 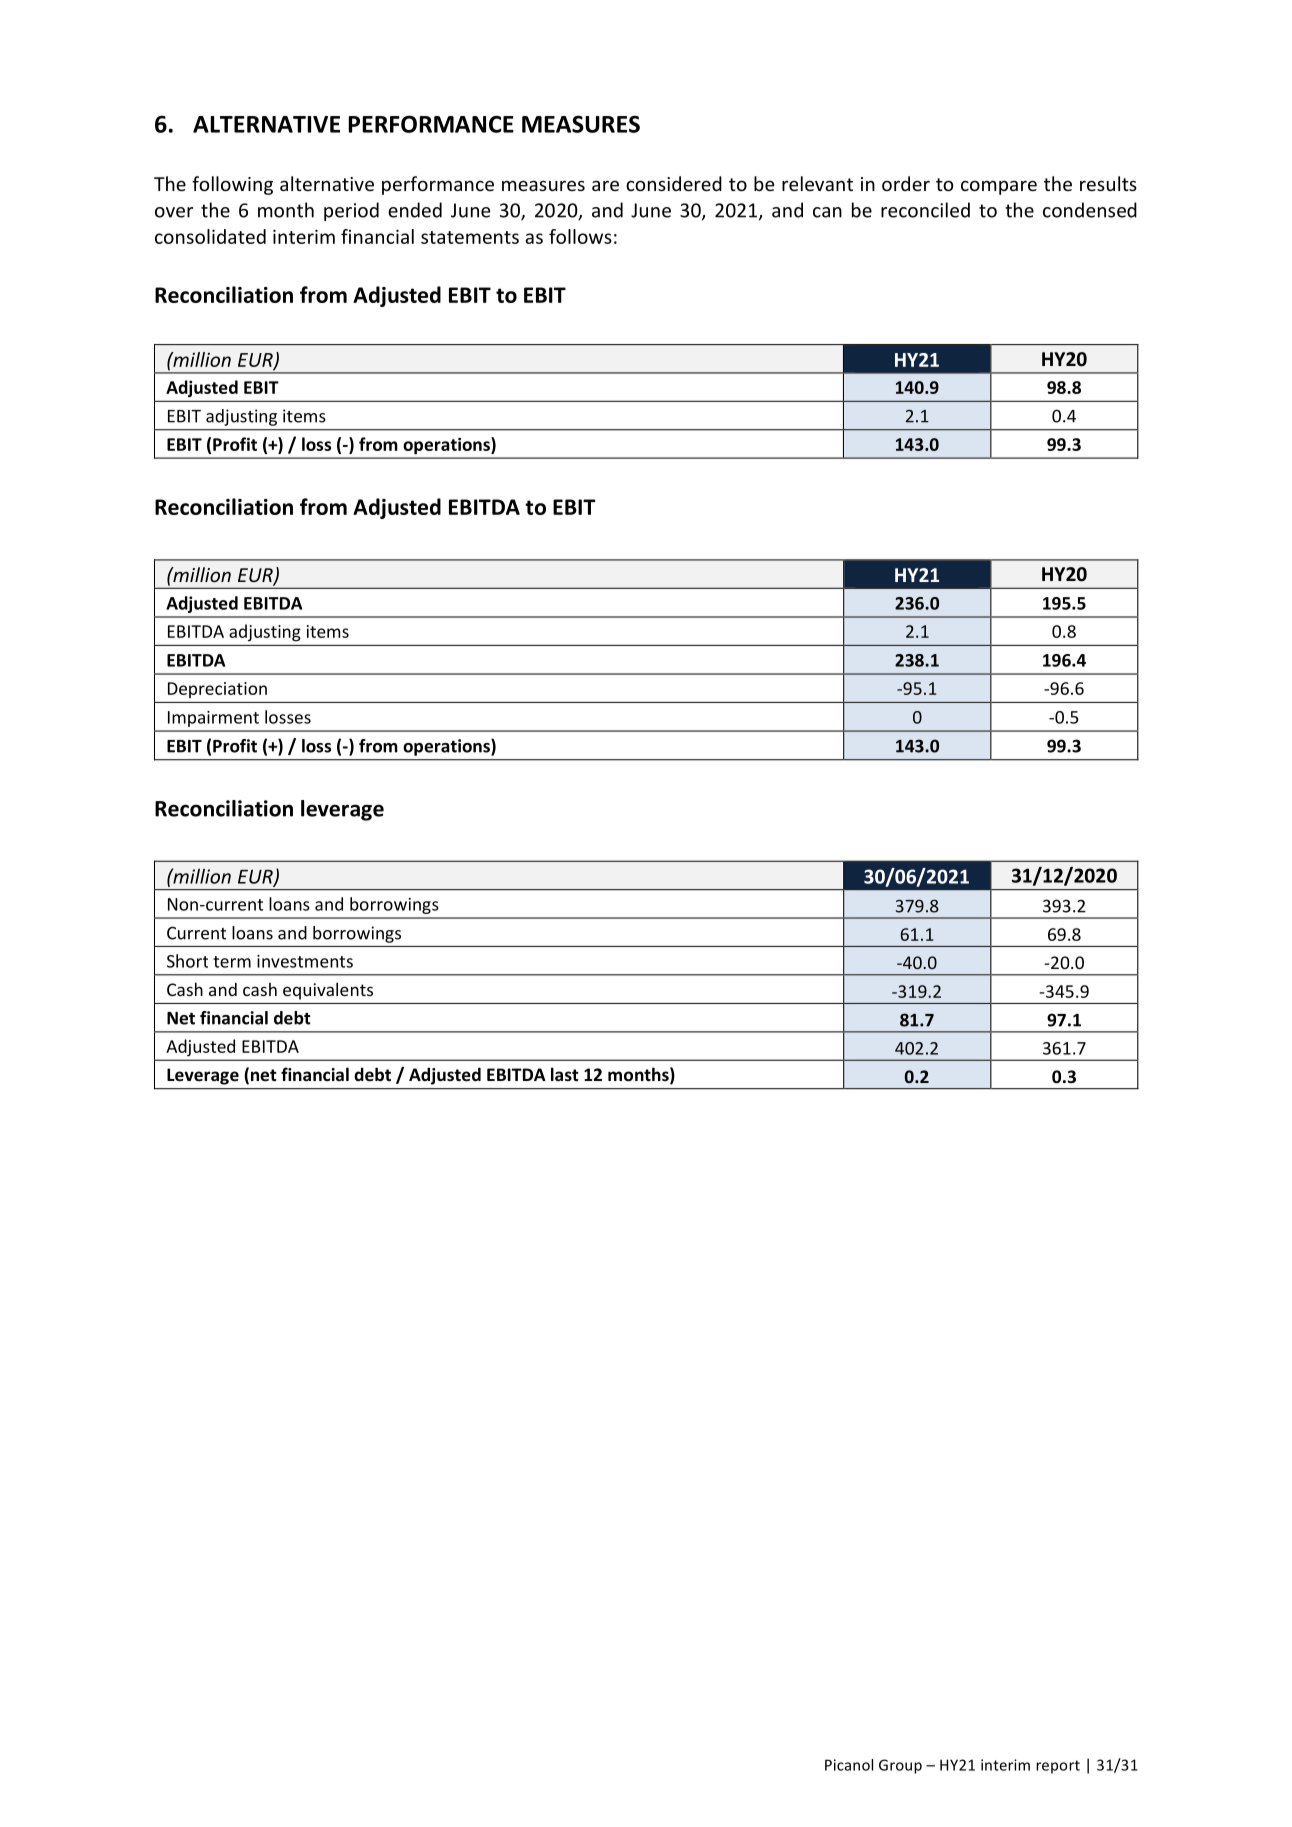 I want to click on Group, so click(x=900, y=1766).
